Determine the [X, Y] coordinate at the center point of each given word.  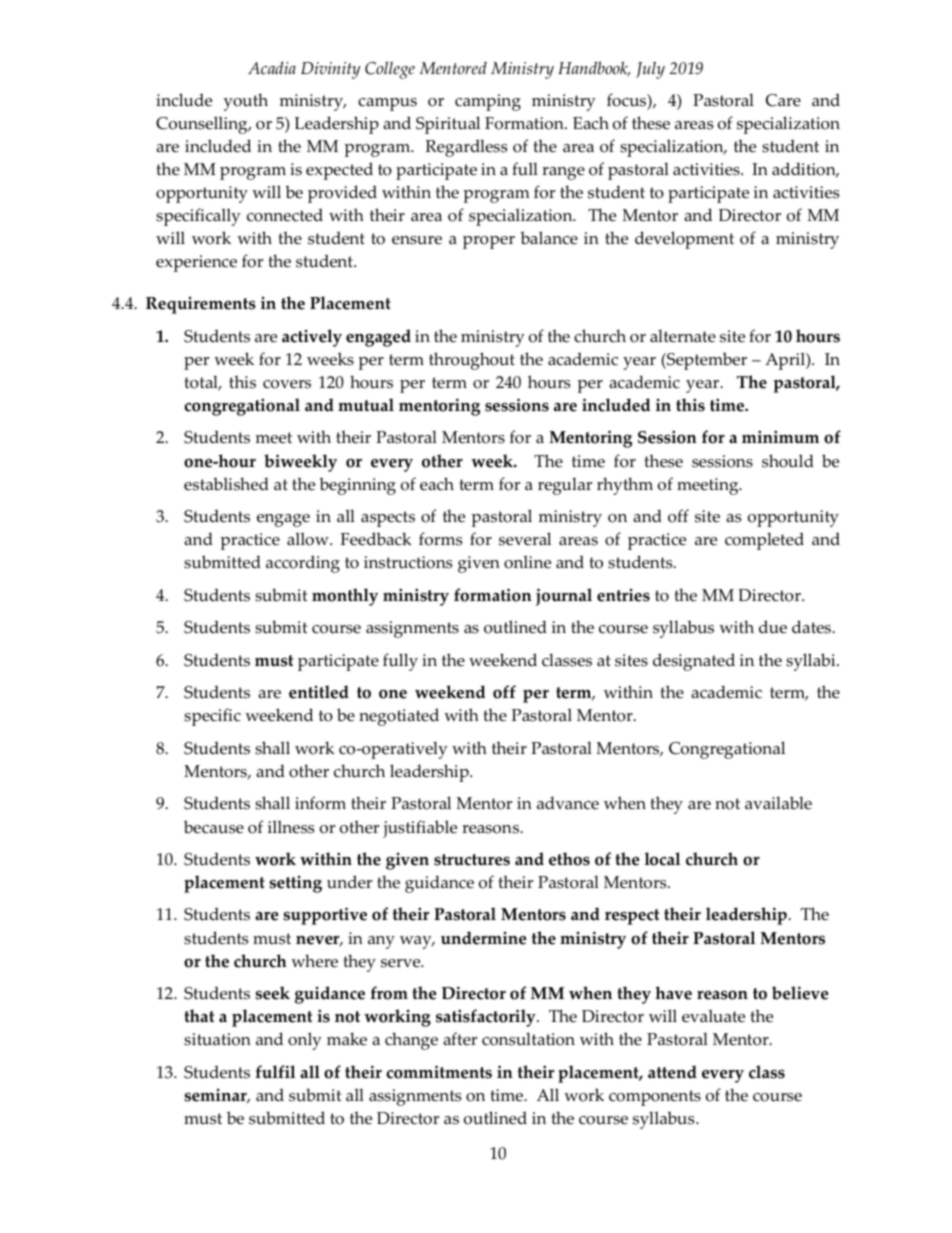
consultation [528, 1039]
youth [246, 102]
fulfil [275, 1072]
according [303, 564]
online [527, 562]
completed [764, 541]
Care [783, 100]
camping [488, 102]
